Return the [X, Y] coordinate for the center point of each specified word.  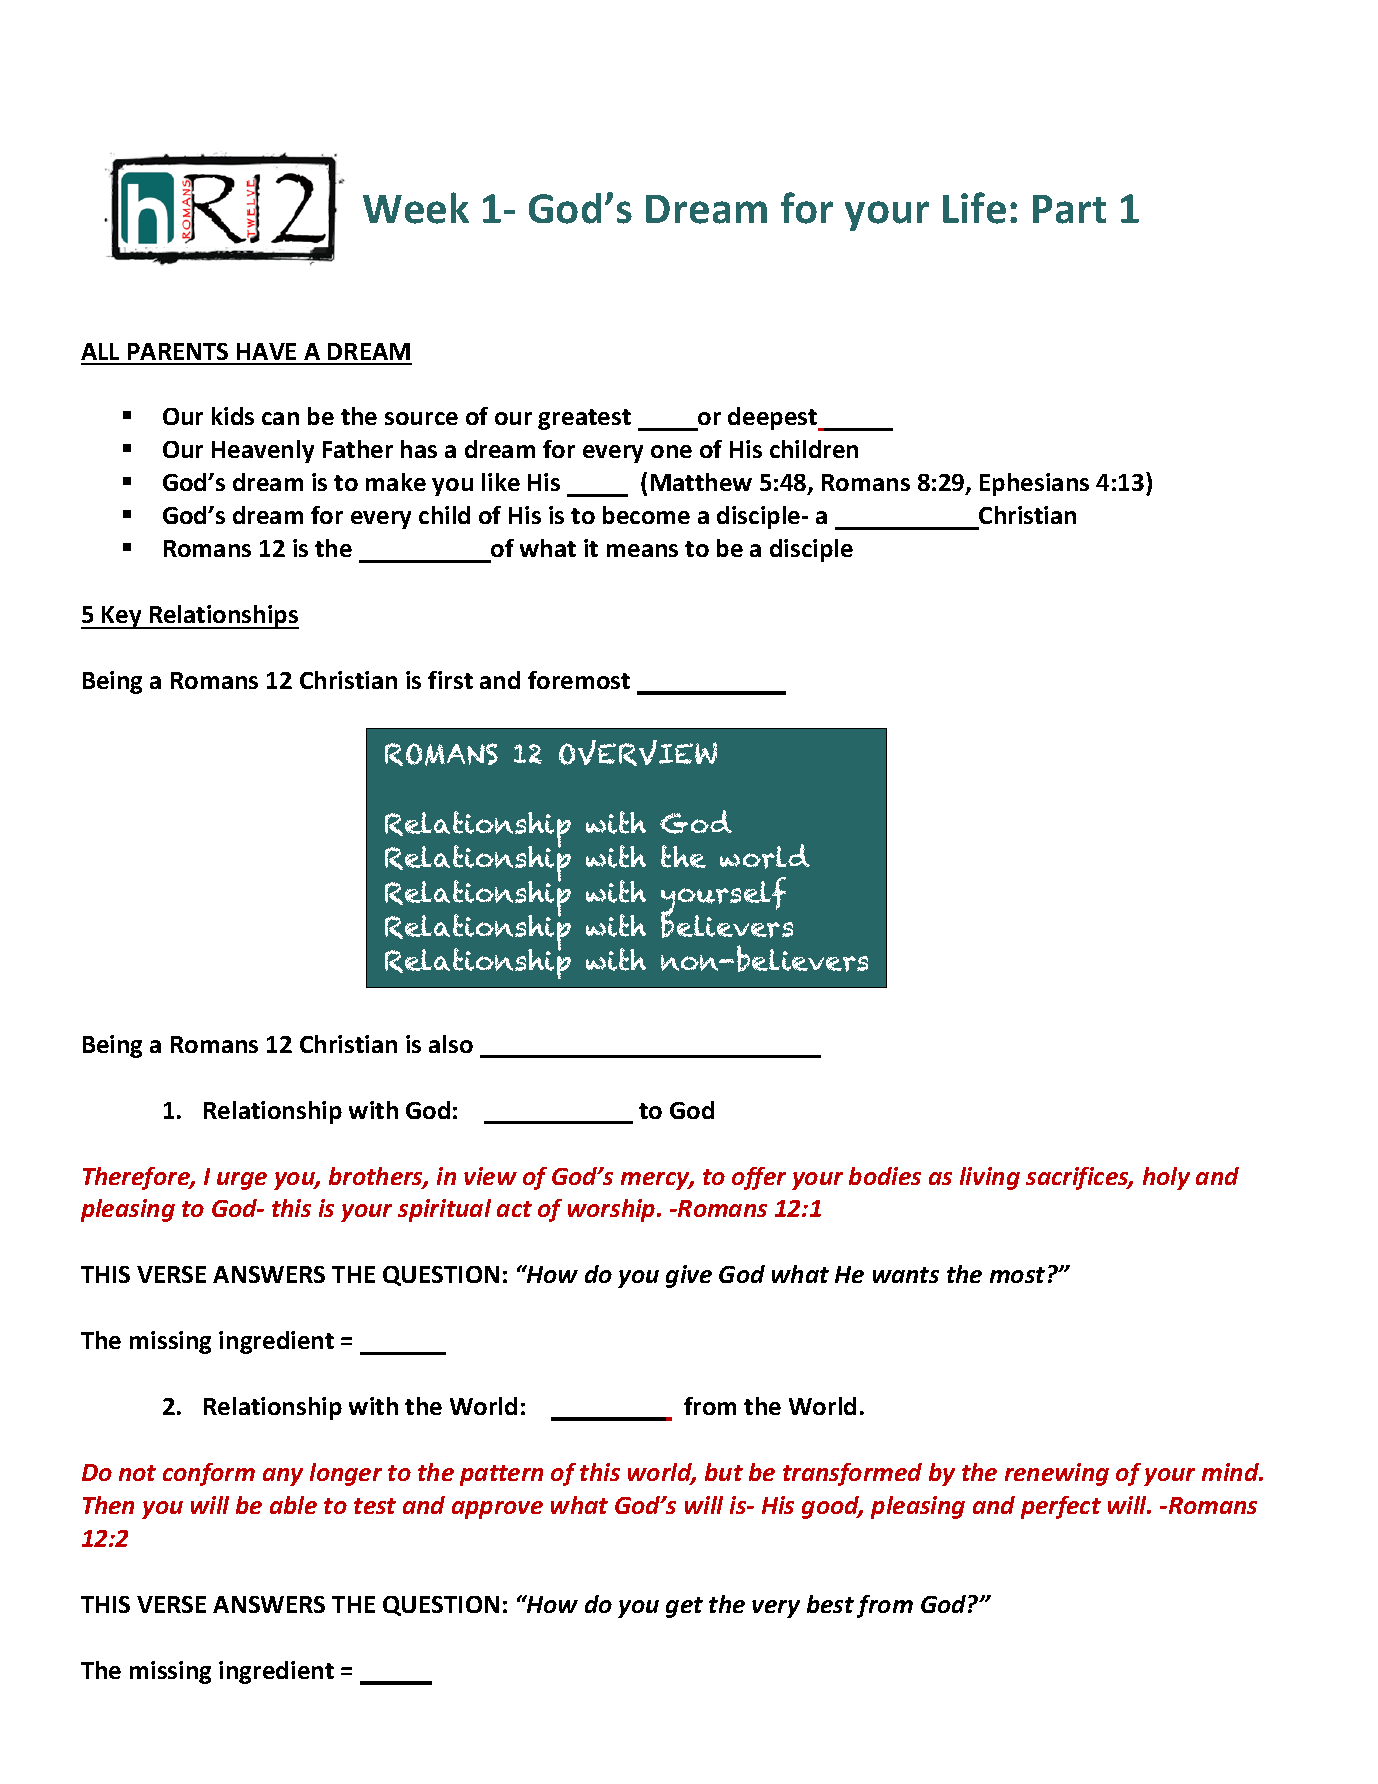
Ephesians [1034, 484]
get [684, 1607]
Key [122, 617]
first [450, 680]
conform [209, 1474]
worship [613, 1210]
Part [1069, 209]
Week [416, 208]
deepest [774, 419]
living [990, 1178]
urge [242, 1181]
